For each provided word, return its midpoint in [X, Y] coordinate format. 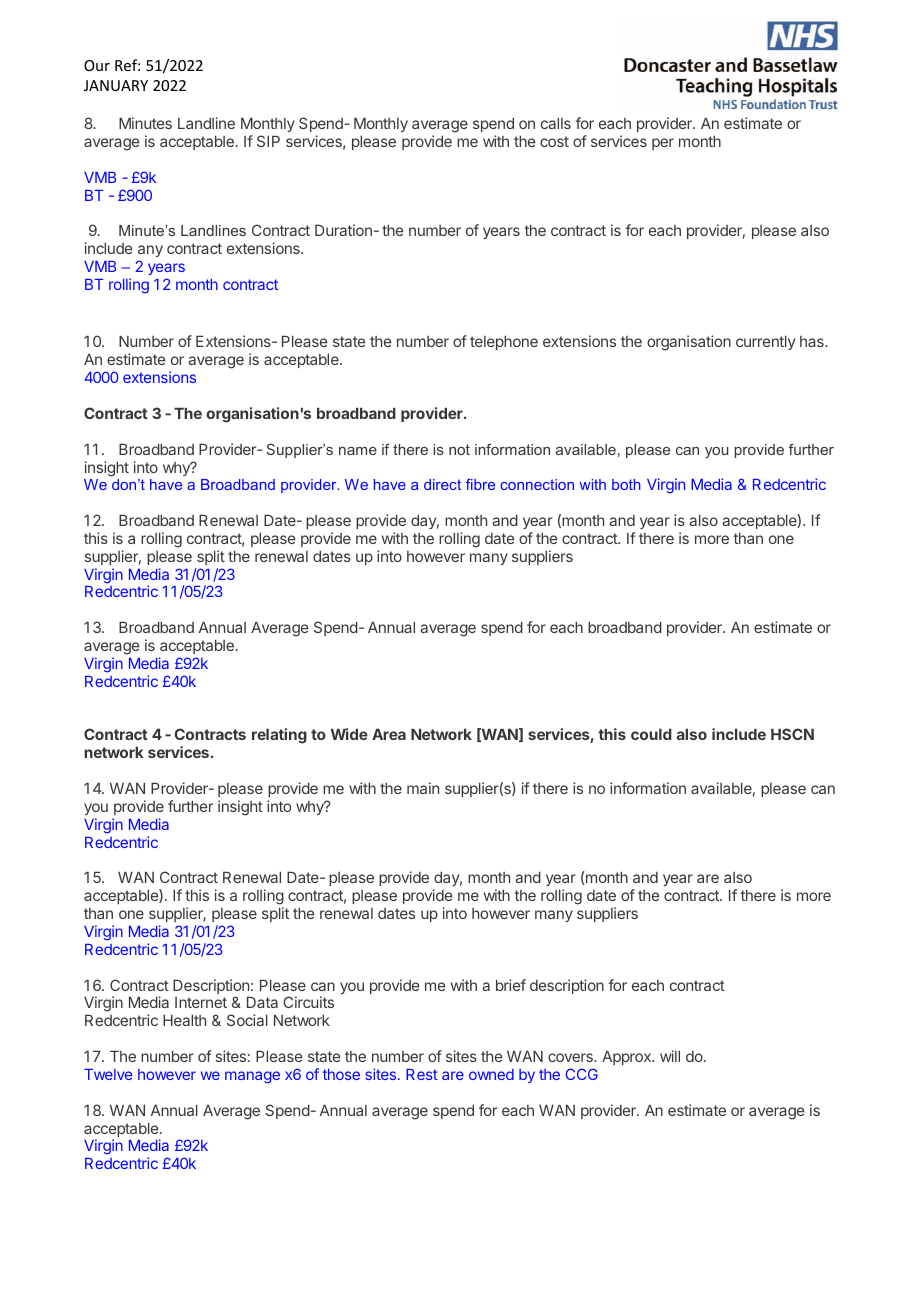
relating [279, 736]
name [358, 451]
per [663, 144]
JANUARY [116, 85]
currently [765, 342]
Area [389, 734]
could [651, 734]
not [459, 449]
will [670, 1056]
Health [184, 1020]
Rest [422, 1074]
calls [556, 123]
